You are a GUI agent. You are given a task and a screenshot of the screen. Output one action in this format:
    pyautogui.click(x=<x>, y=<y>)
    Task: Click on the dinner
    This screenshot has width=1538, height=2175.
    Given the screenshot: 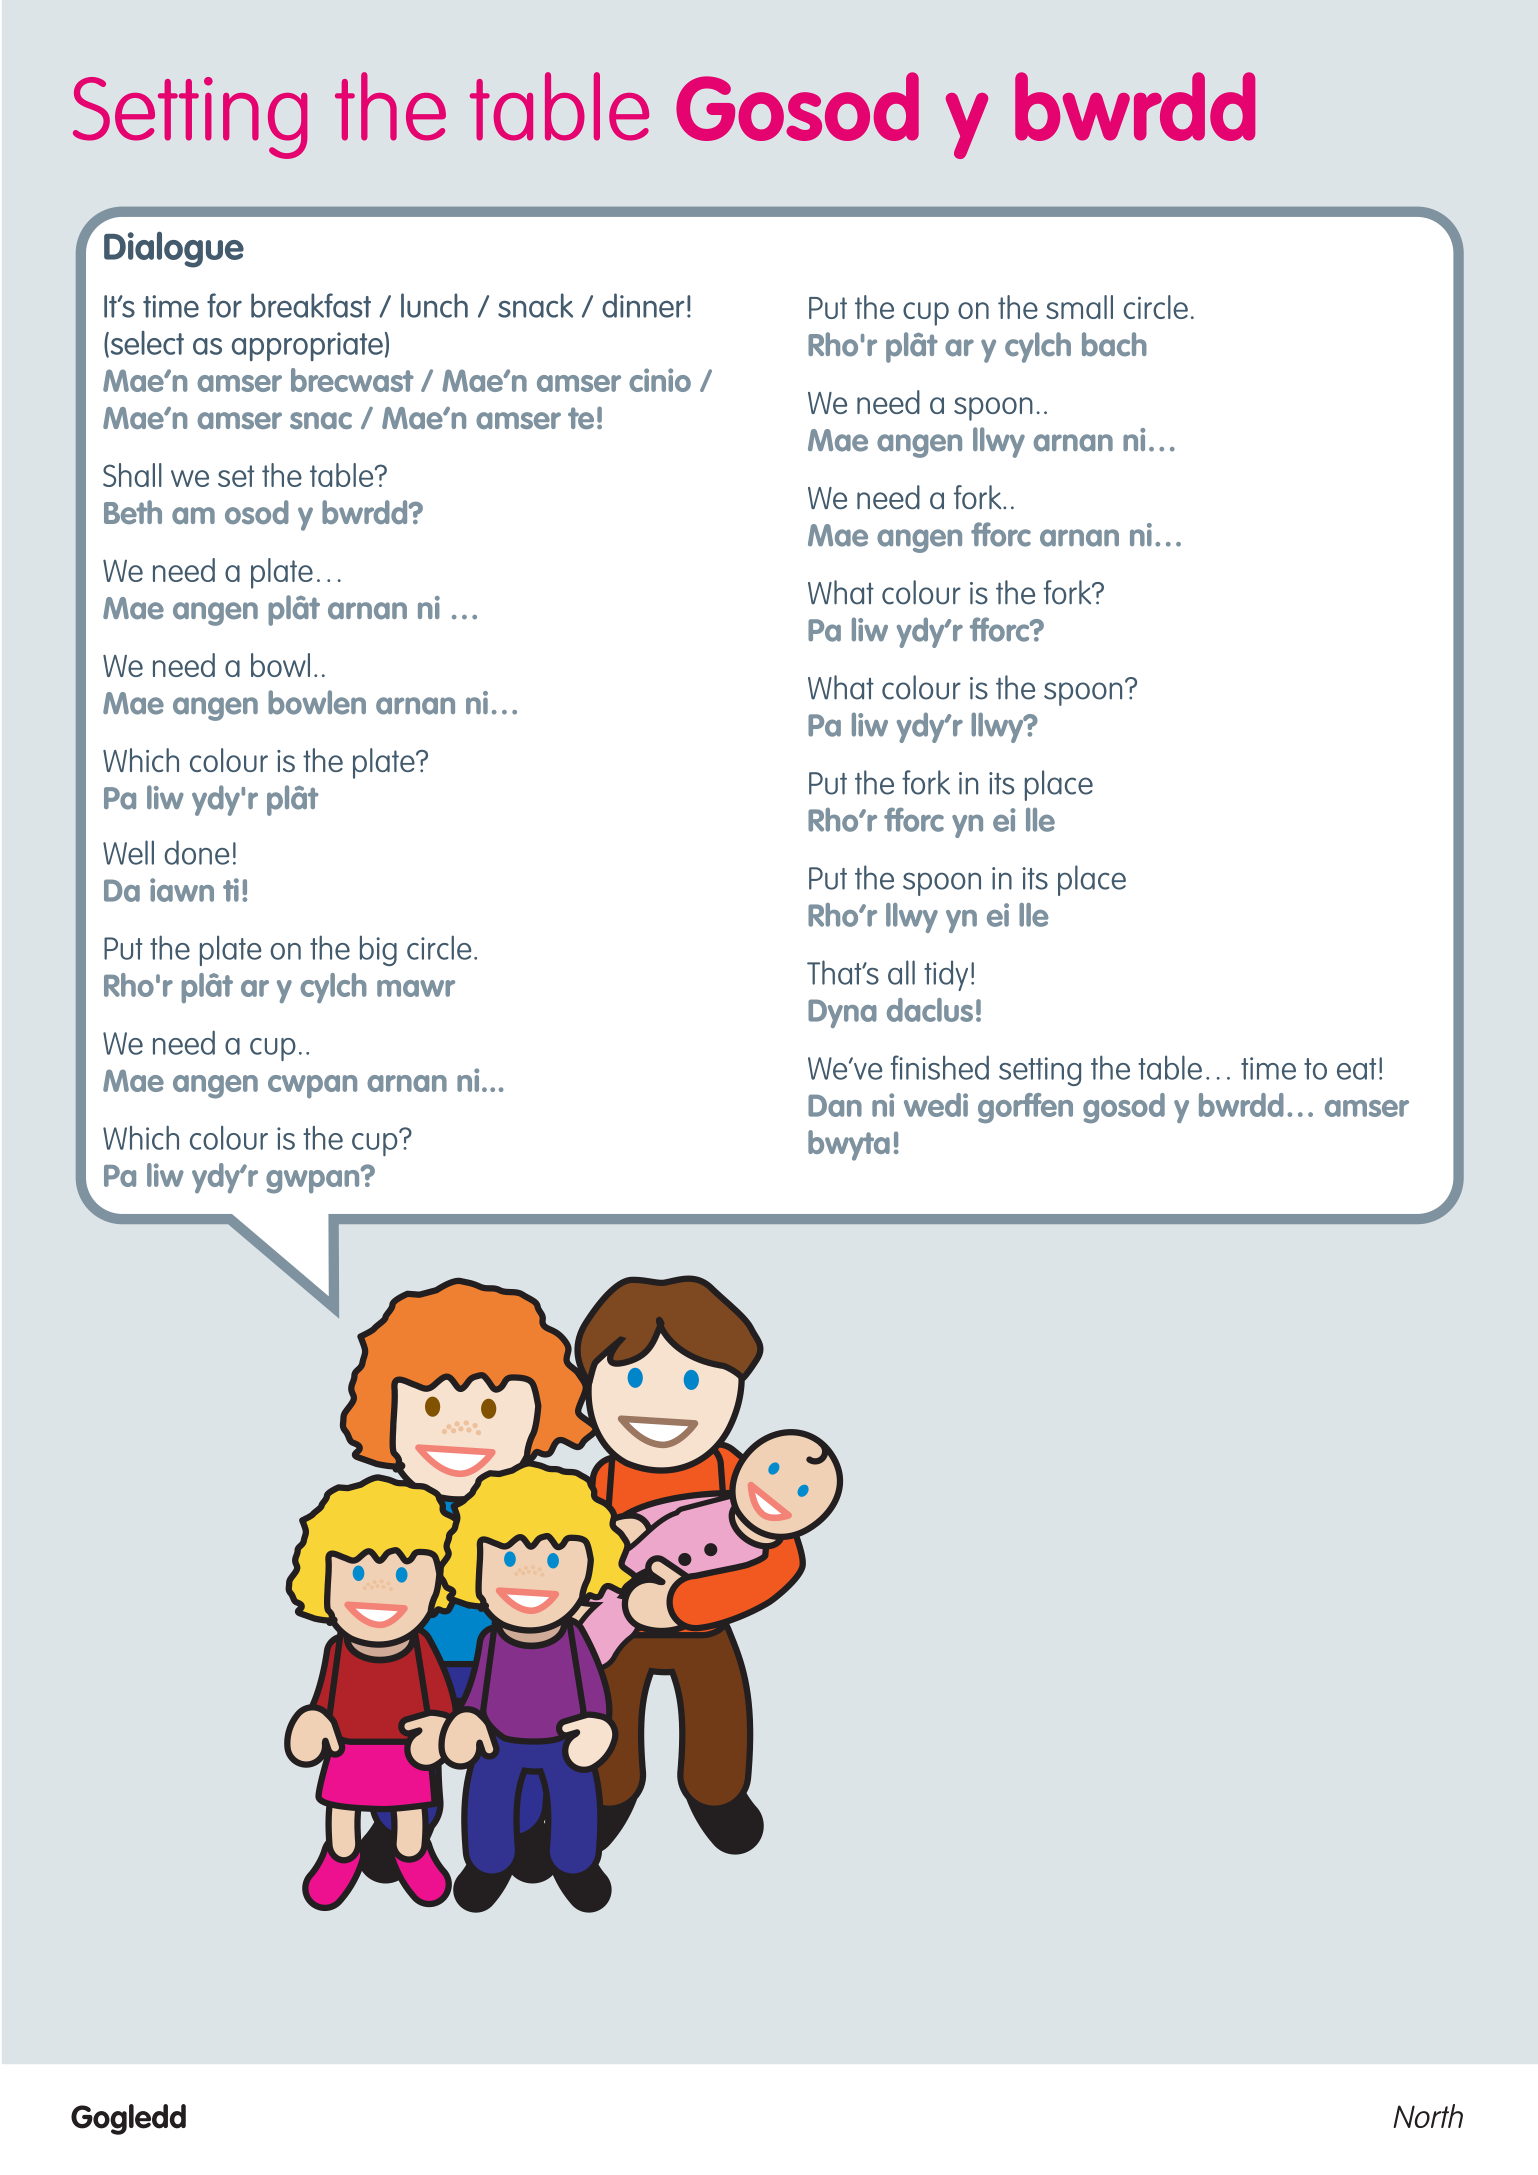 What is the action you would take?
    pyautogui.click(x=643, y=305)
